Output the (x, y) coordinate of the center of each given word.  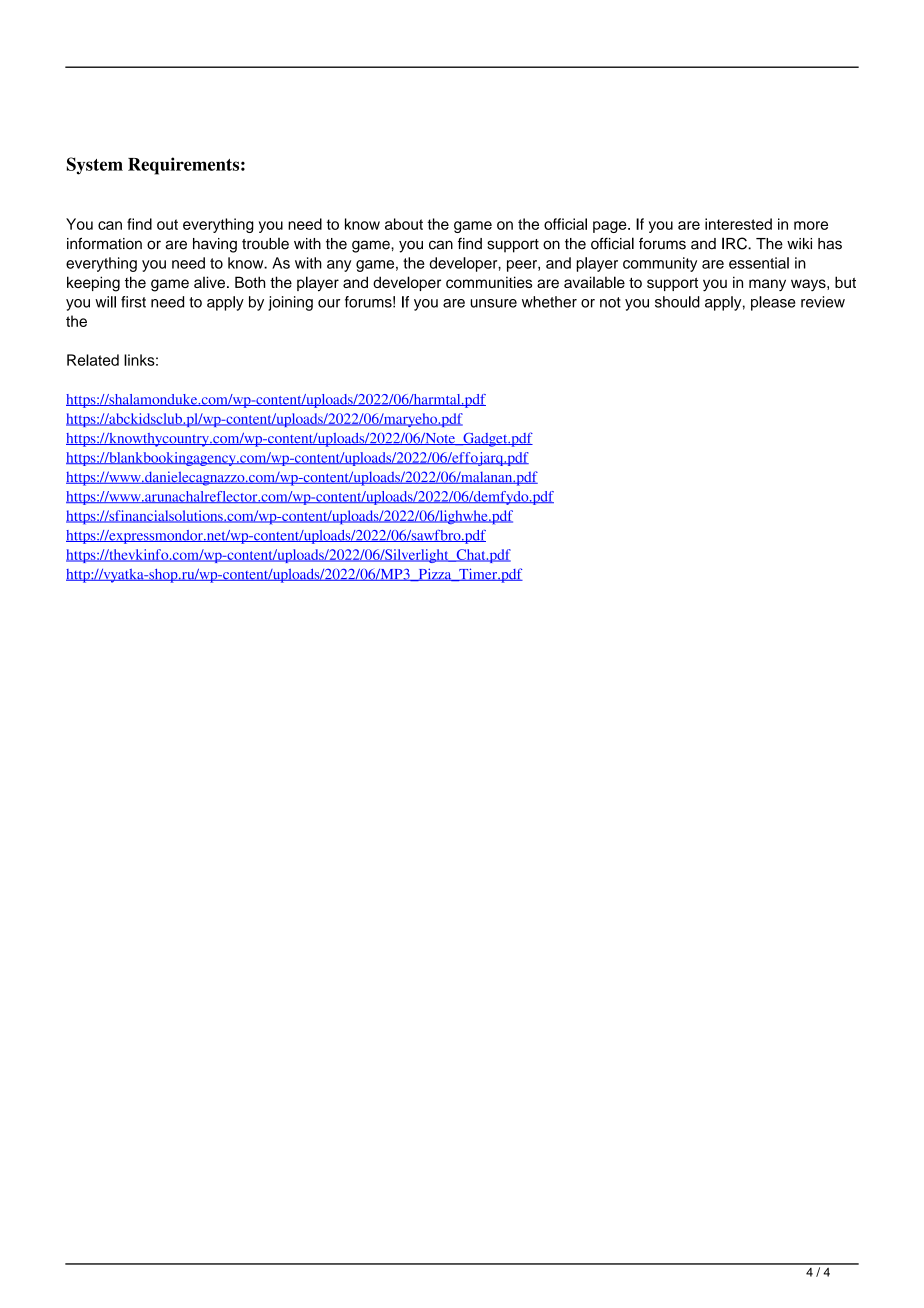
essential (759, 263)
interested (738, 224)
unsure (493, 303)
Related (93, 360)
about (404, 224)
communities (489, 282)
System (95, 166)
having (215, 245)
